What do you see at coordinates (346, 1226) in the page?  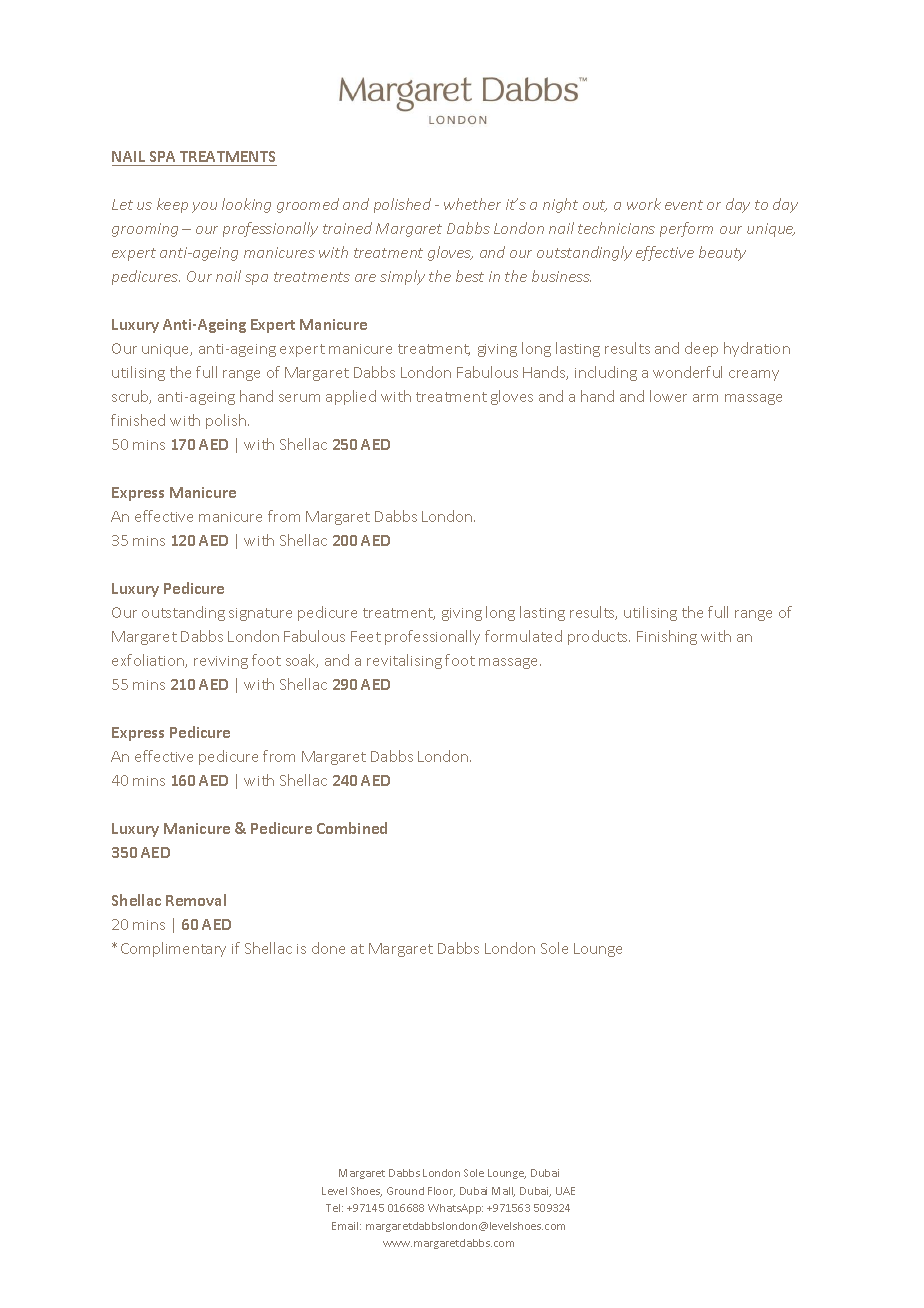 I see `Email` at bounding box center [346, 1226].
